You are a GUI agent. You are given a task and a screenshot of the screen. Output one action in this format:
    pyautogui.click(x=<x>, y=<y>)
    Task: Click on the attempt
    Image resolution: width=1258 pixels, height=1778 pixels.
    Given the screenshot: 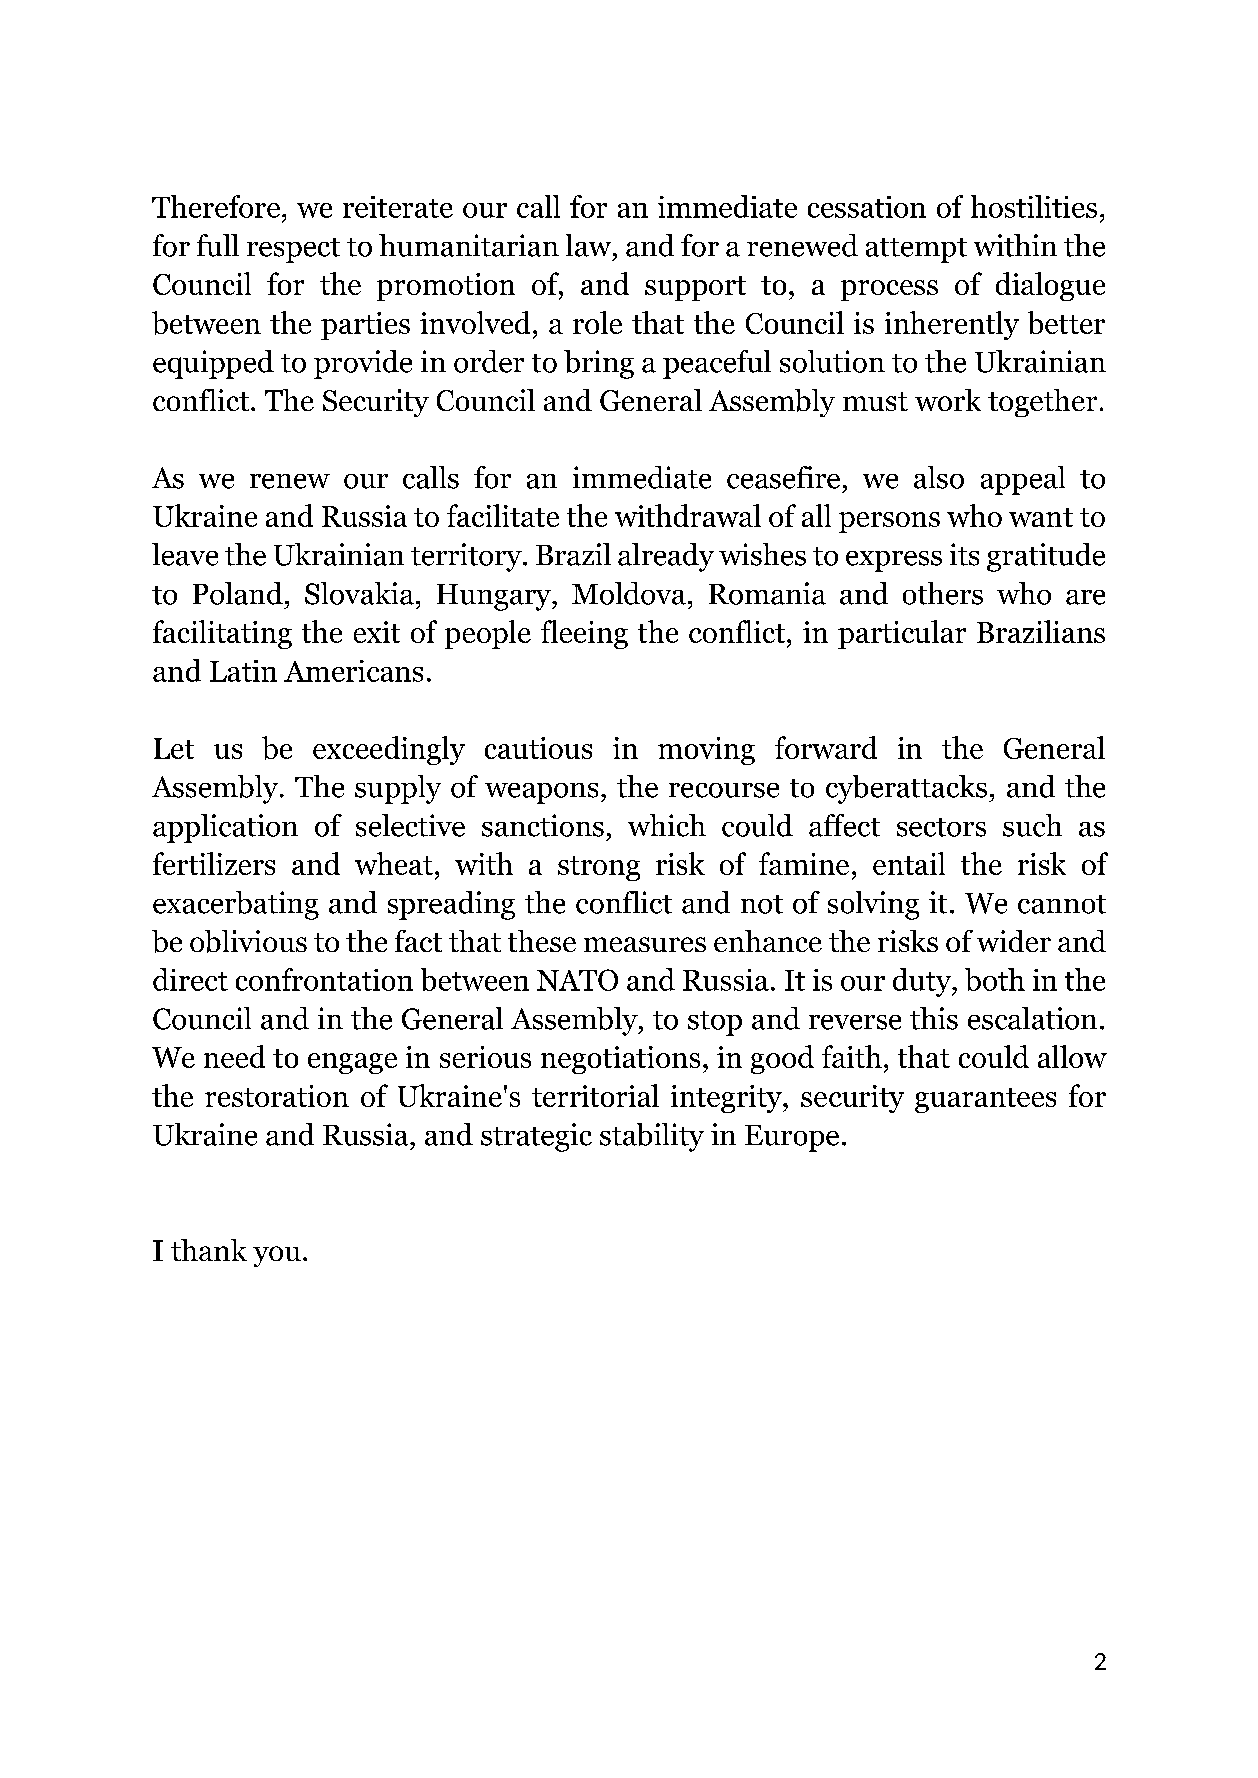 What is the action you would take?
    pyautogui.click(x=916, y=250)
